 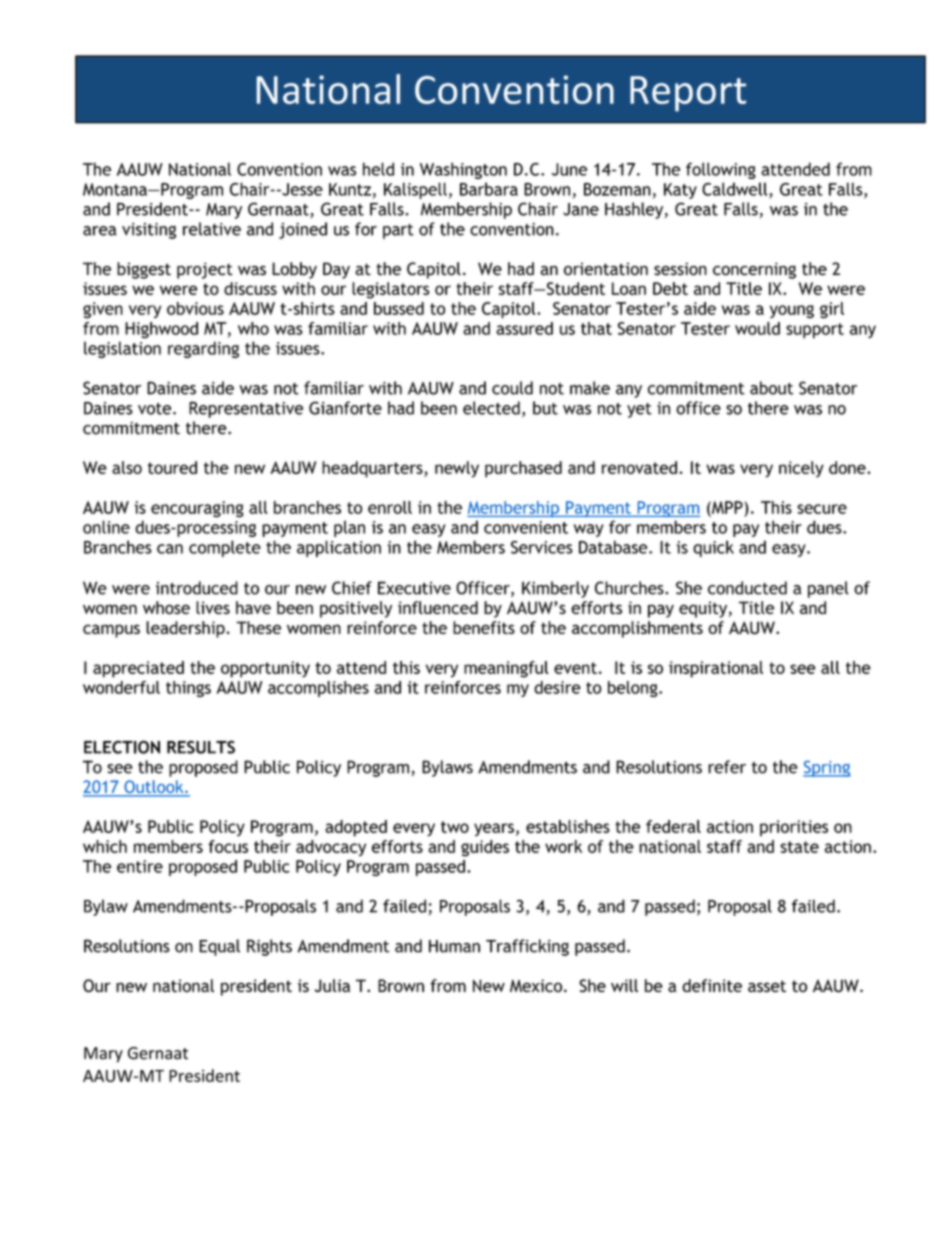 What do you see at coordinates (212, 229) in the document?
I see `relative` at bounding box center [212, 229].
